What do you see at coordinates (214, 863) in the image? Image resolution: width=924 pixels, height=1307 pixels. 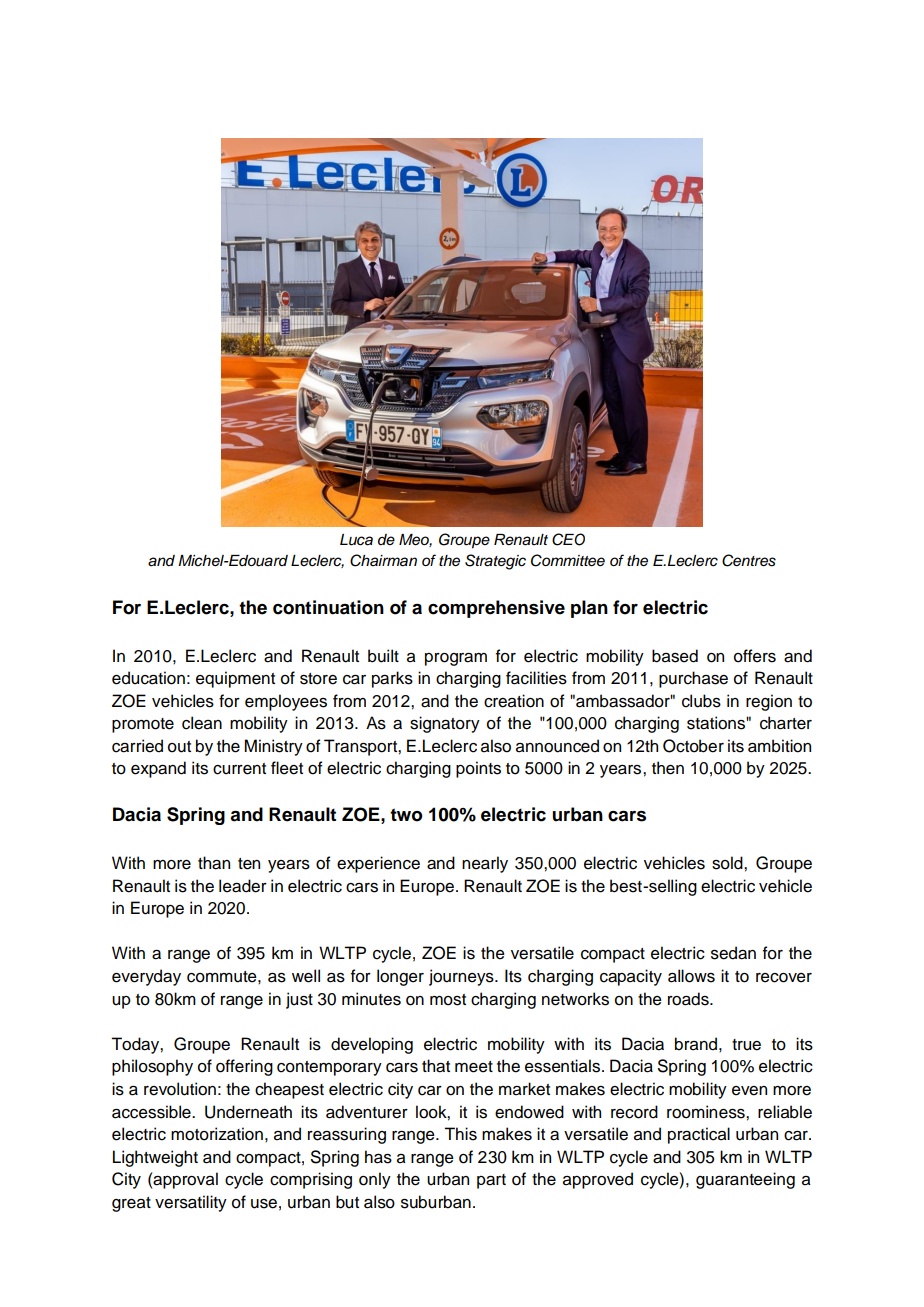 I see `than` at bounding box center [214, 863].
